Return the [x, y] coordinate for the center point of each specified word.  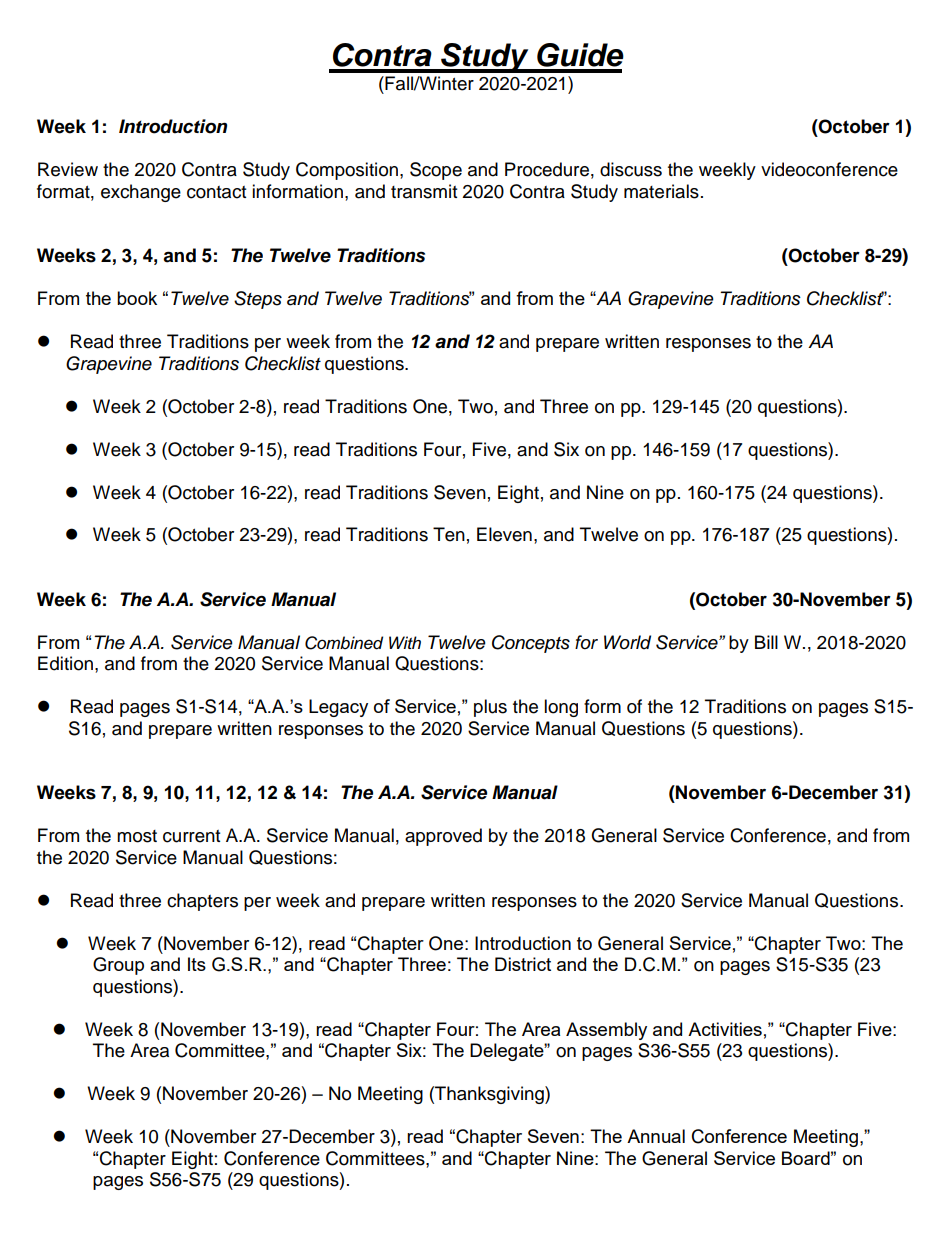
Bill [766, 642]
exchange [141, 193]
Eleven [504, 534]
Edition [65, 663]
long [561, 708]
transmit [424, 191]
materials [661, 191]
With [405, 642]
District [523, 964]
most [137, 836]
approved [443, 837]
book [137, 298]
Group [118, 966]
